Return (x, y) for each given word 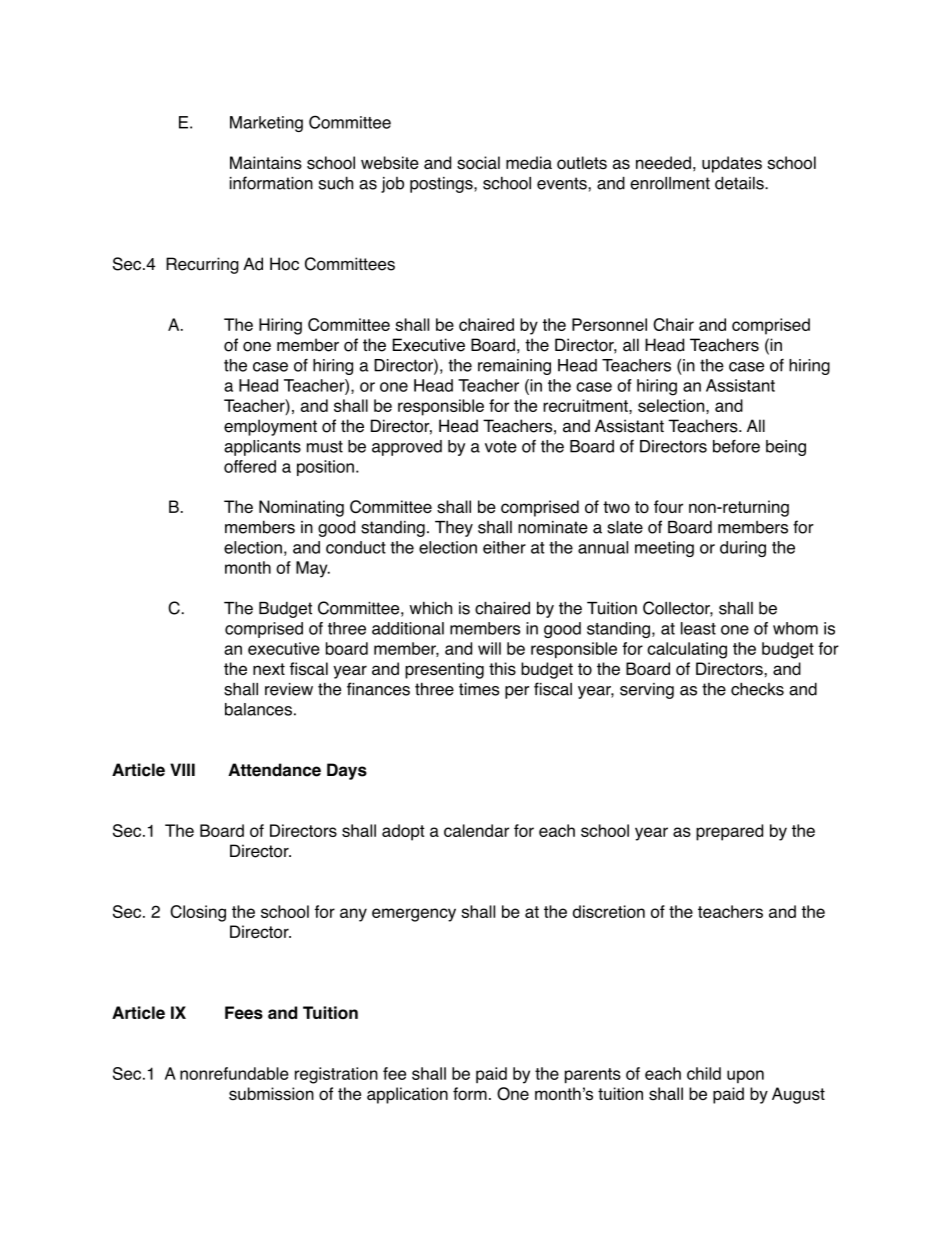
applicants (262, 448)
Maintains (266, 163)
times (479, 689)
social (478, 163)
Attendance (274, 770)
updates (732, 164)
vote (501, 447)
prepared (729, 832)
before (736, 446)
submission (271, 1094)
